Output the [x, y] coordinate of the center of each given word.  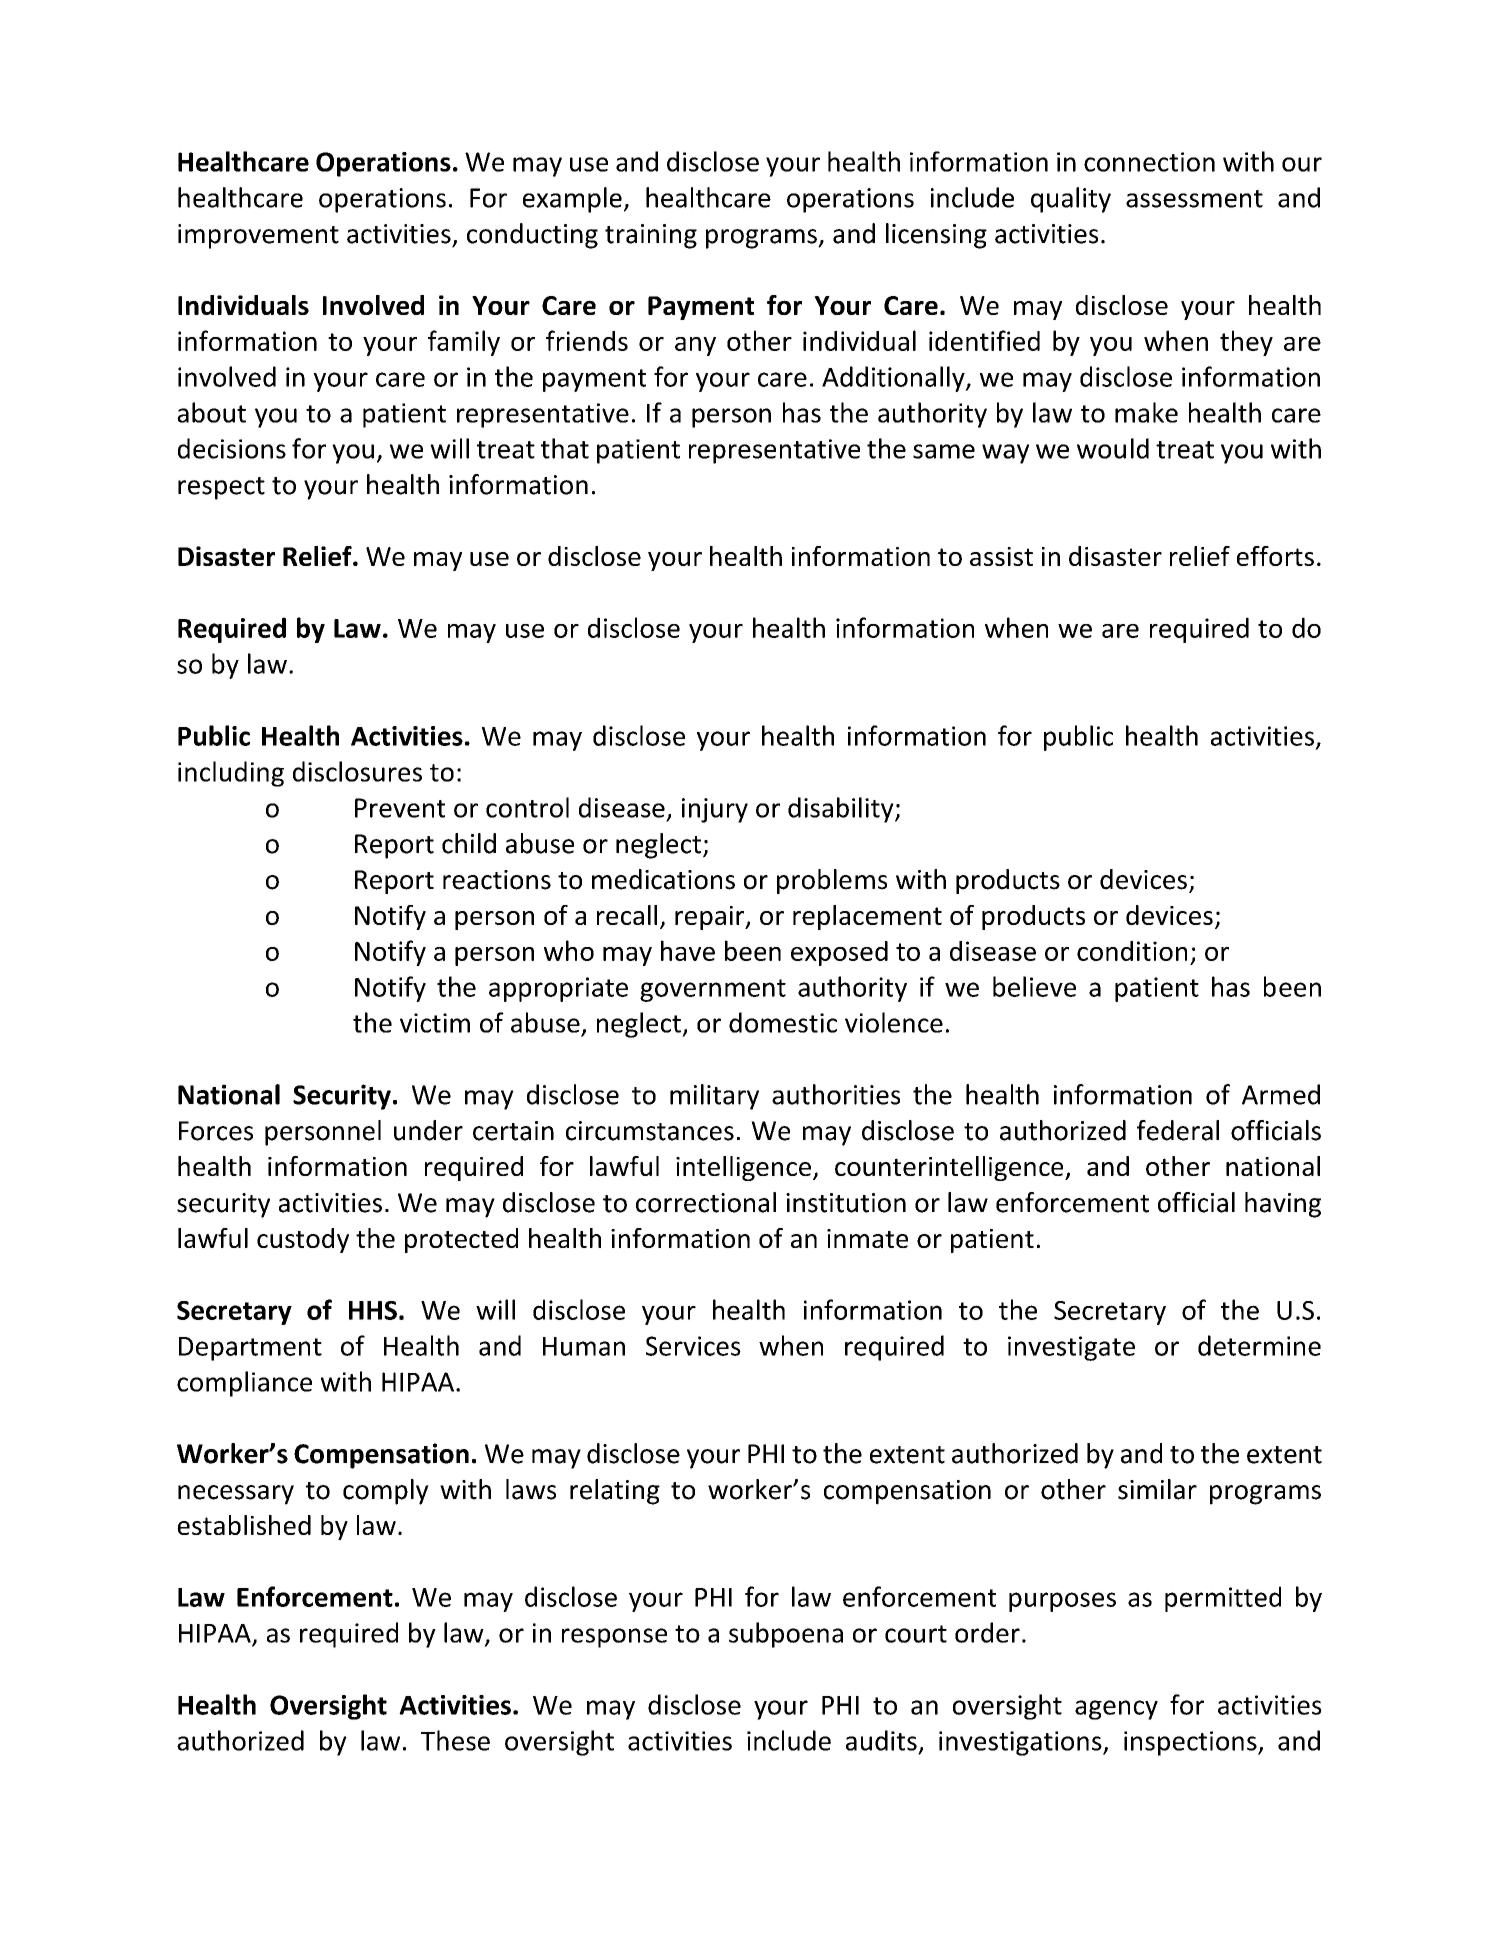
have [688, 950]
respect [221, 488]
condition [1132, 951]
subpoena [786, 1635]
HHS [373, 1310]
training [651, 236]
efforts [1275, 556]
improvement [258, 236]
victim [435, 1023]
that [565, 448]
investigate [1071, 1348]
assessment [1194, 199]
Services [693, 1346]
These [455, 1740]
